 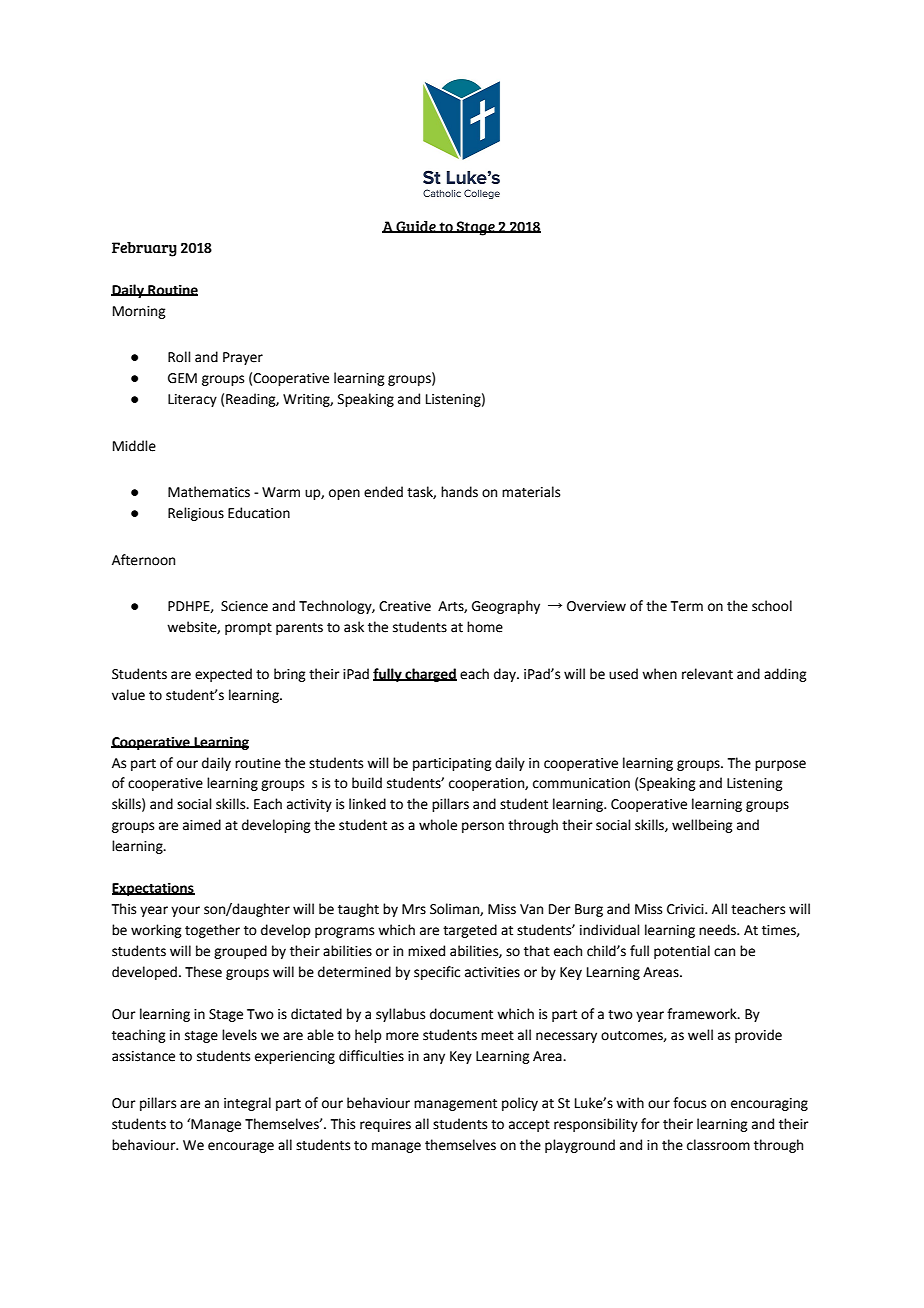 I want to click on February, so click(x=144, y=249).
